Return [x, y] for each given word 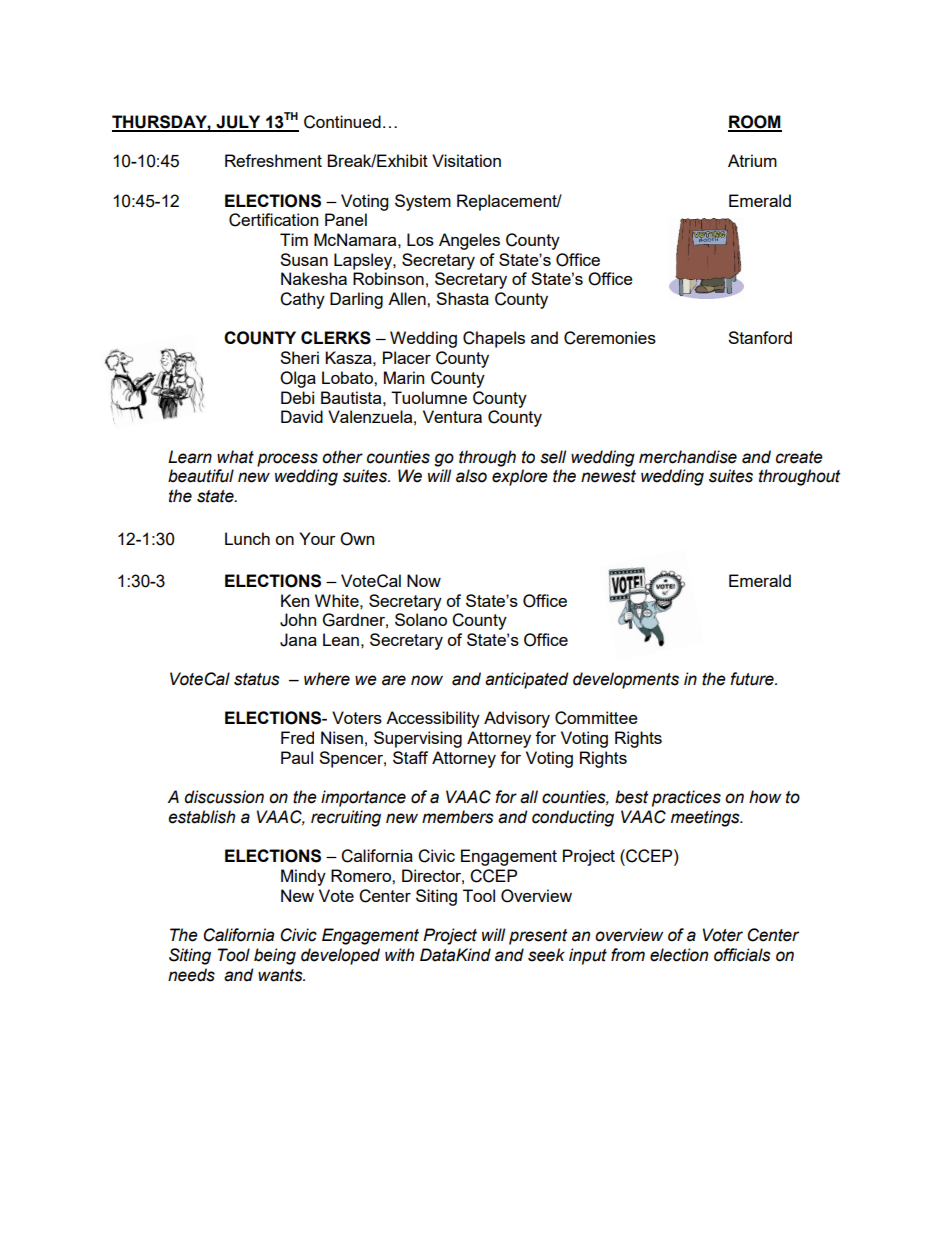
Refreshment [273, 160]
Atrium [752, 160]
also [471, 476]
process [287, 460]
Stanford [760, 337]
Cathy [302, 300]
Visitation [466, 160]
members [458, 817]
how [765, 797]
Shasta [462, 298]
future [753, 679]
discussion [224, 797]
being [275, 956]
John [298, 620]
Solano [421, 619]
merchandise [688, 457]
